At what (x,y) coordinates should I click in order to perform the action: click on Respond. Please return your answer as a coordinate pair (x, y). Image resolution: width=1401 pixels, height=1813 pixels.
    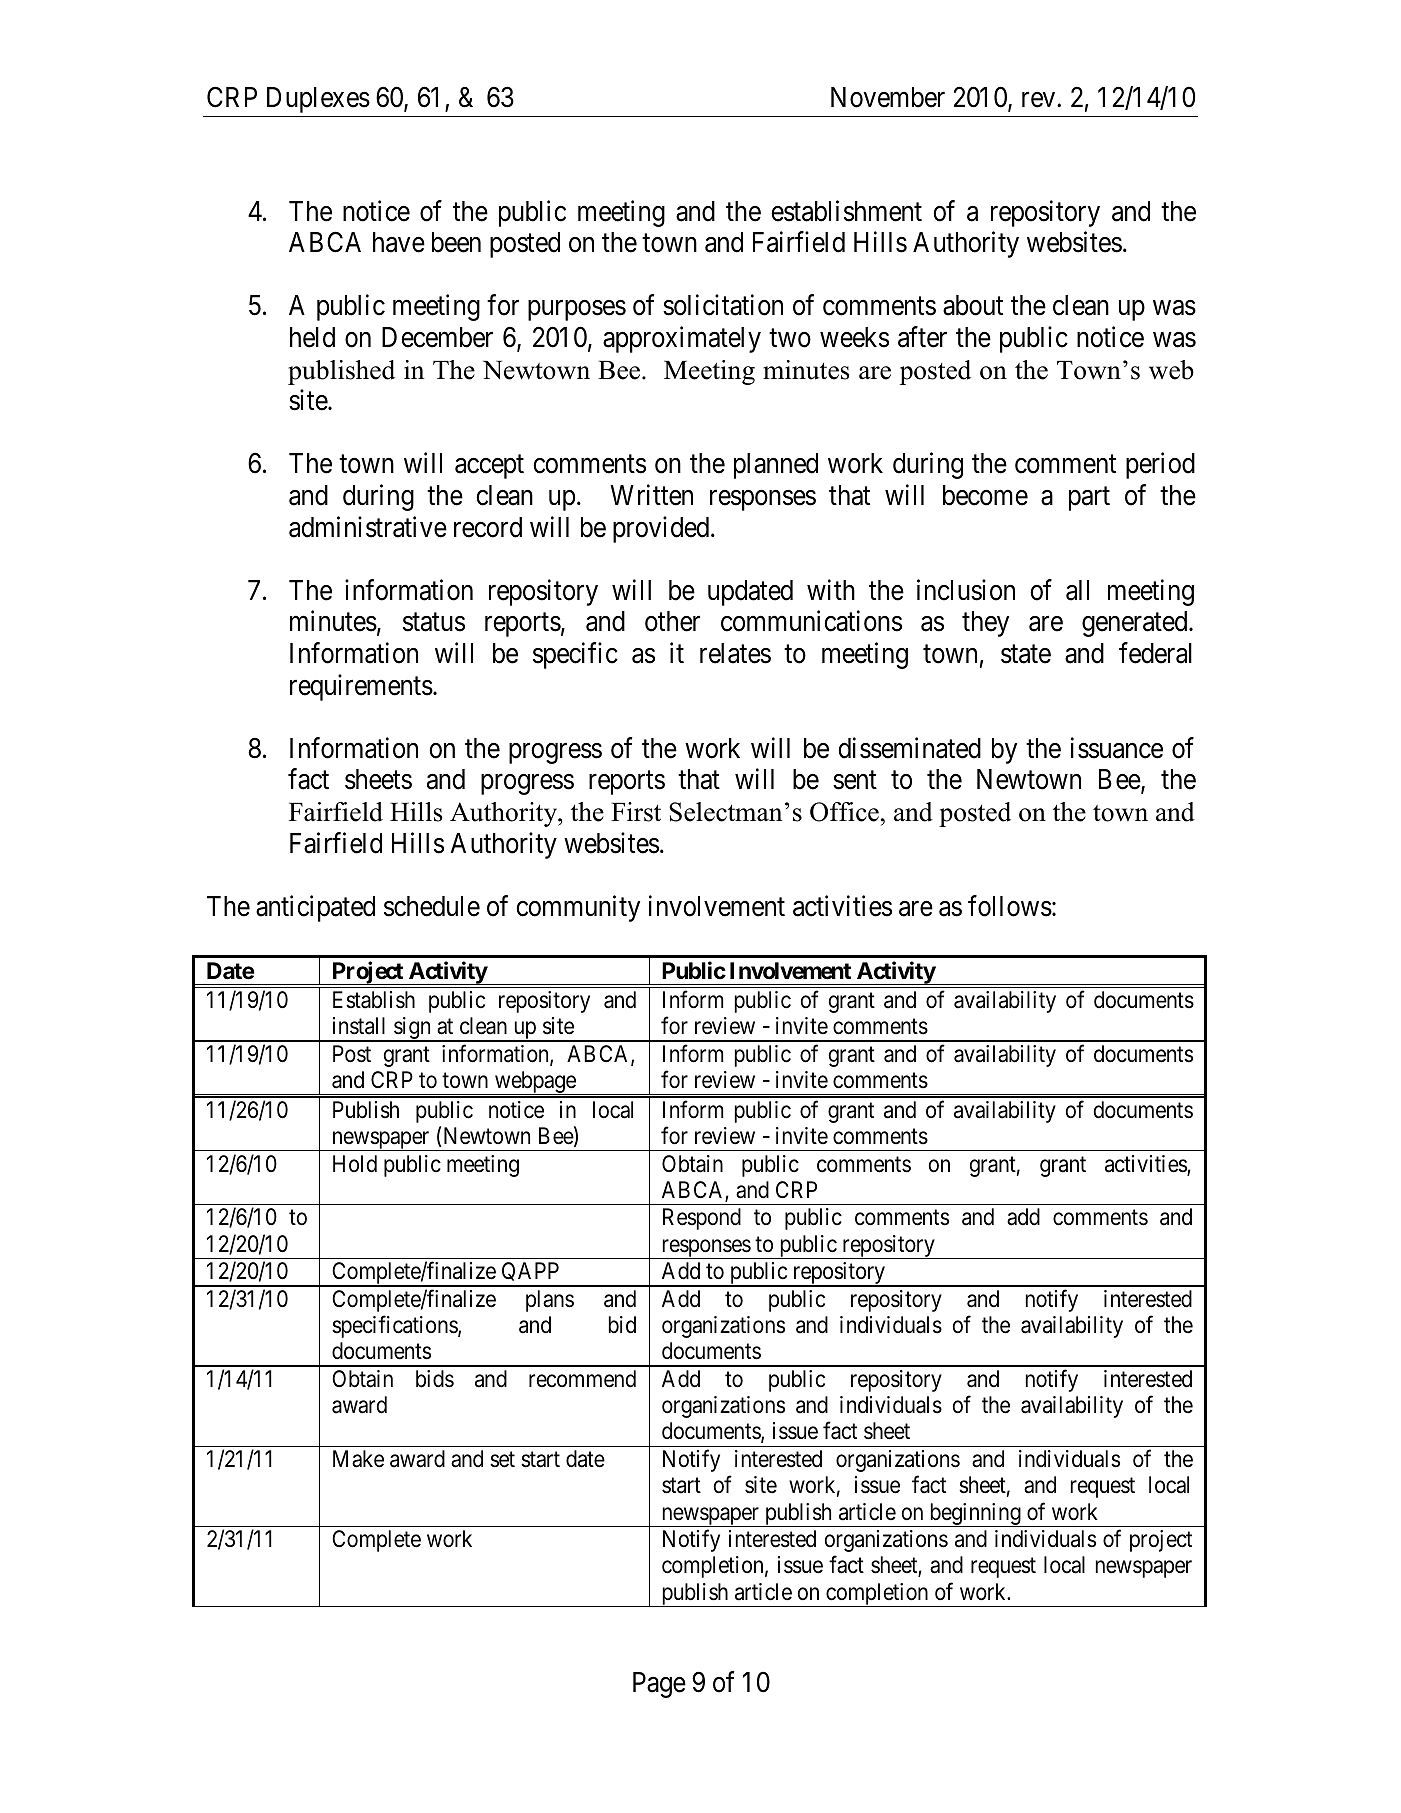
    Looking at the image, I should click on (702, 1219).
